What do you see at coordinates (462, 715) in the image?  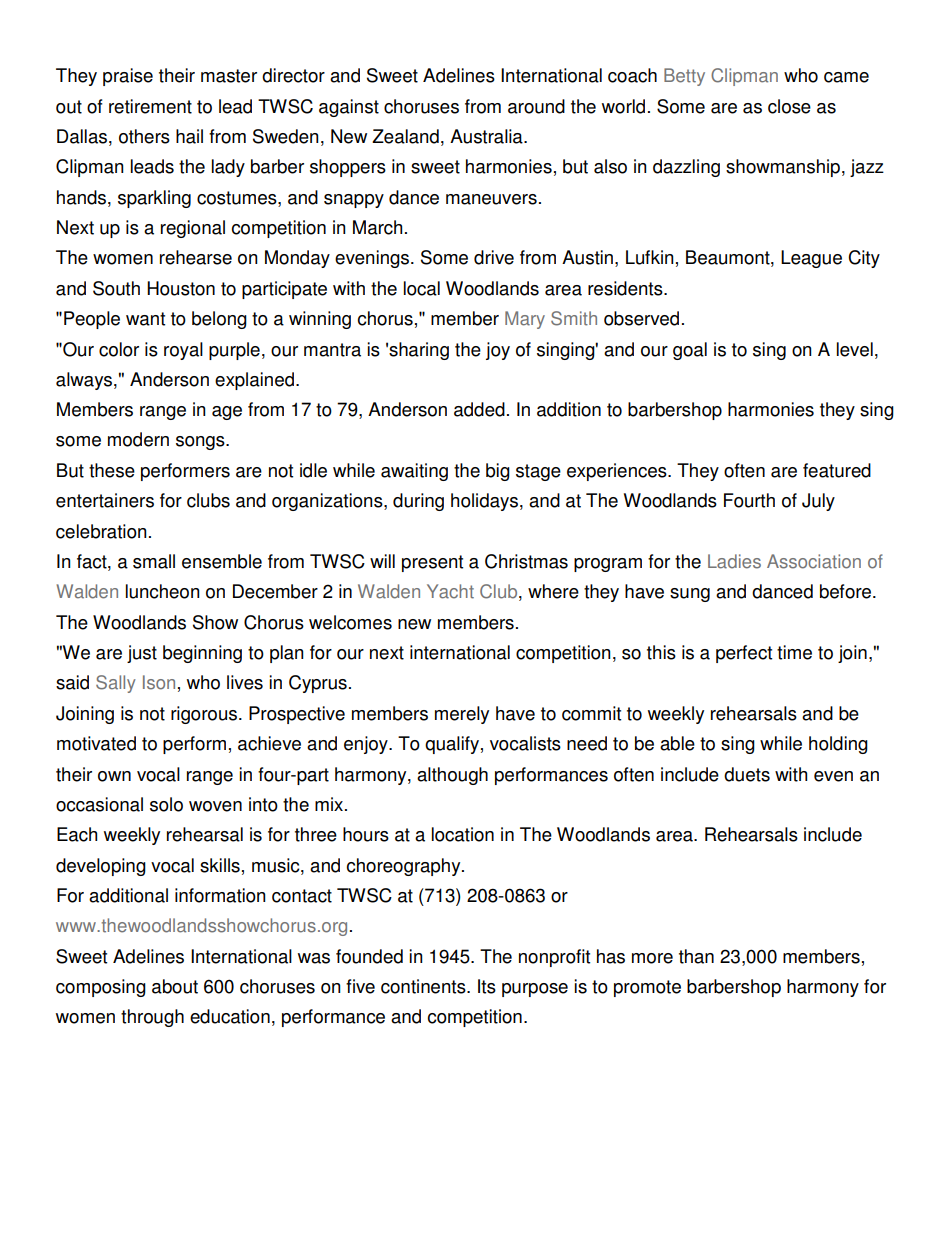 I see `merely` at bounding box center [462, 715].
